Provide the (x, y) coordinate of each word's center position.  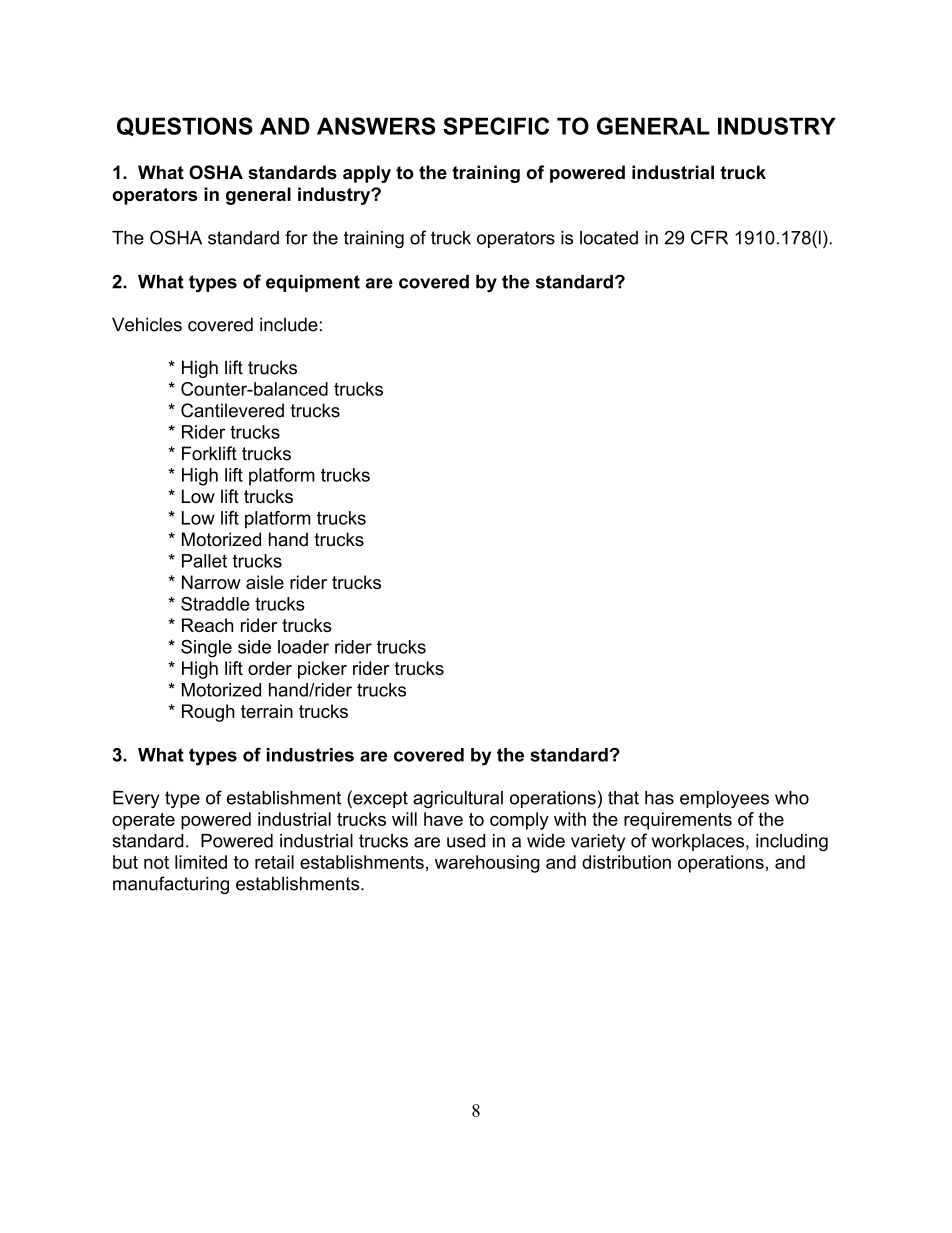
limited (201, 862)
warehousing (487, 864)
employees (724, 799)
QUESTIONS (185, 126)
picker (322, 670)
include (289, 324)
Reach (207, 625)
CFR (709, 237)
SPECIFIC (496, 126)
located (609, 238)
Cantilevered (232, 410)
